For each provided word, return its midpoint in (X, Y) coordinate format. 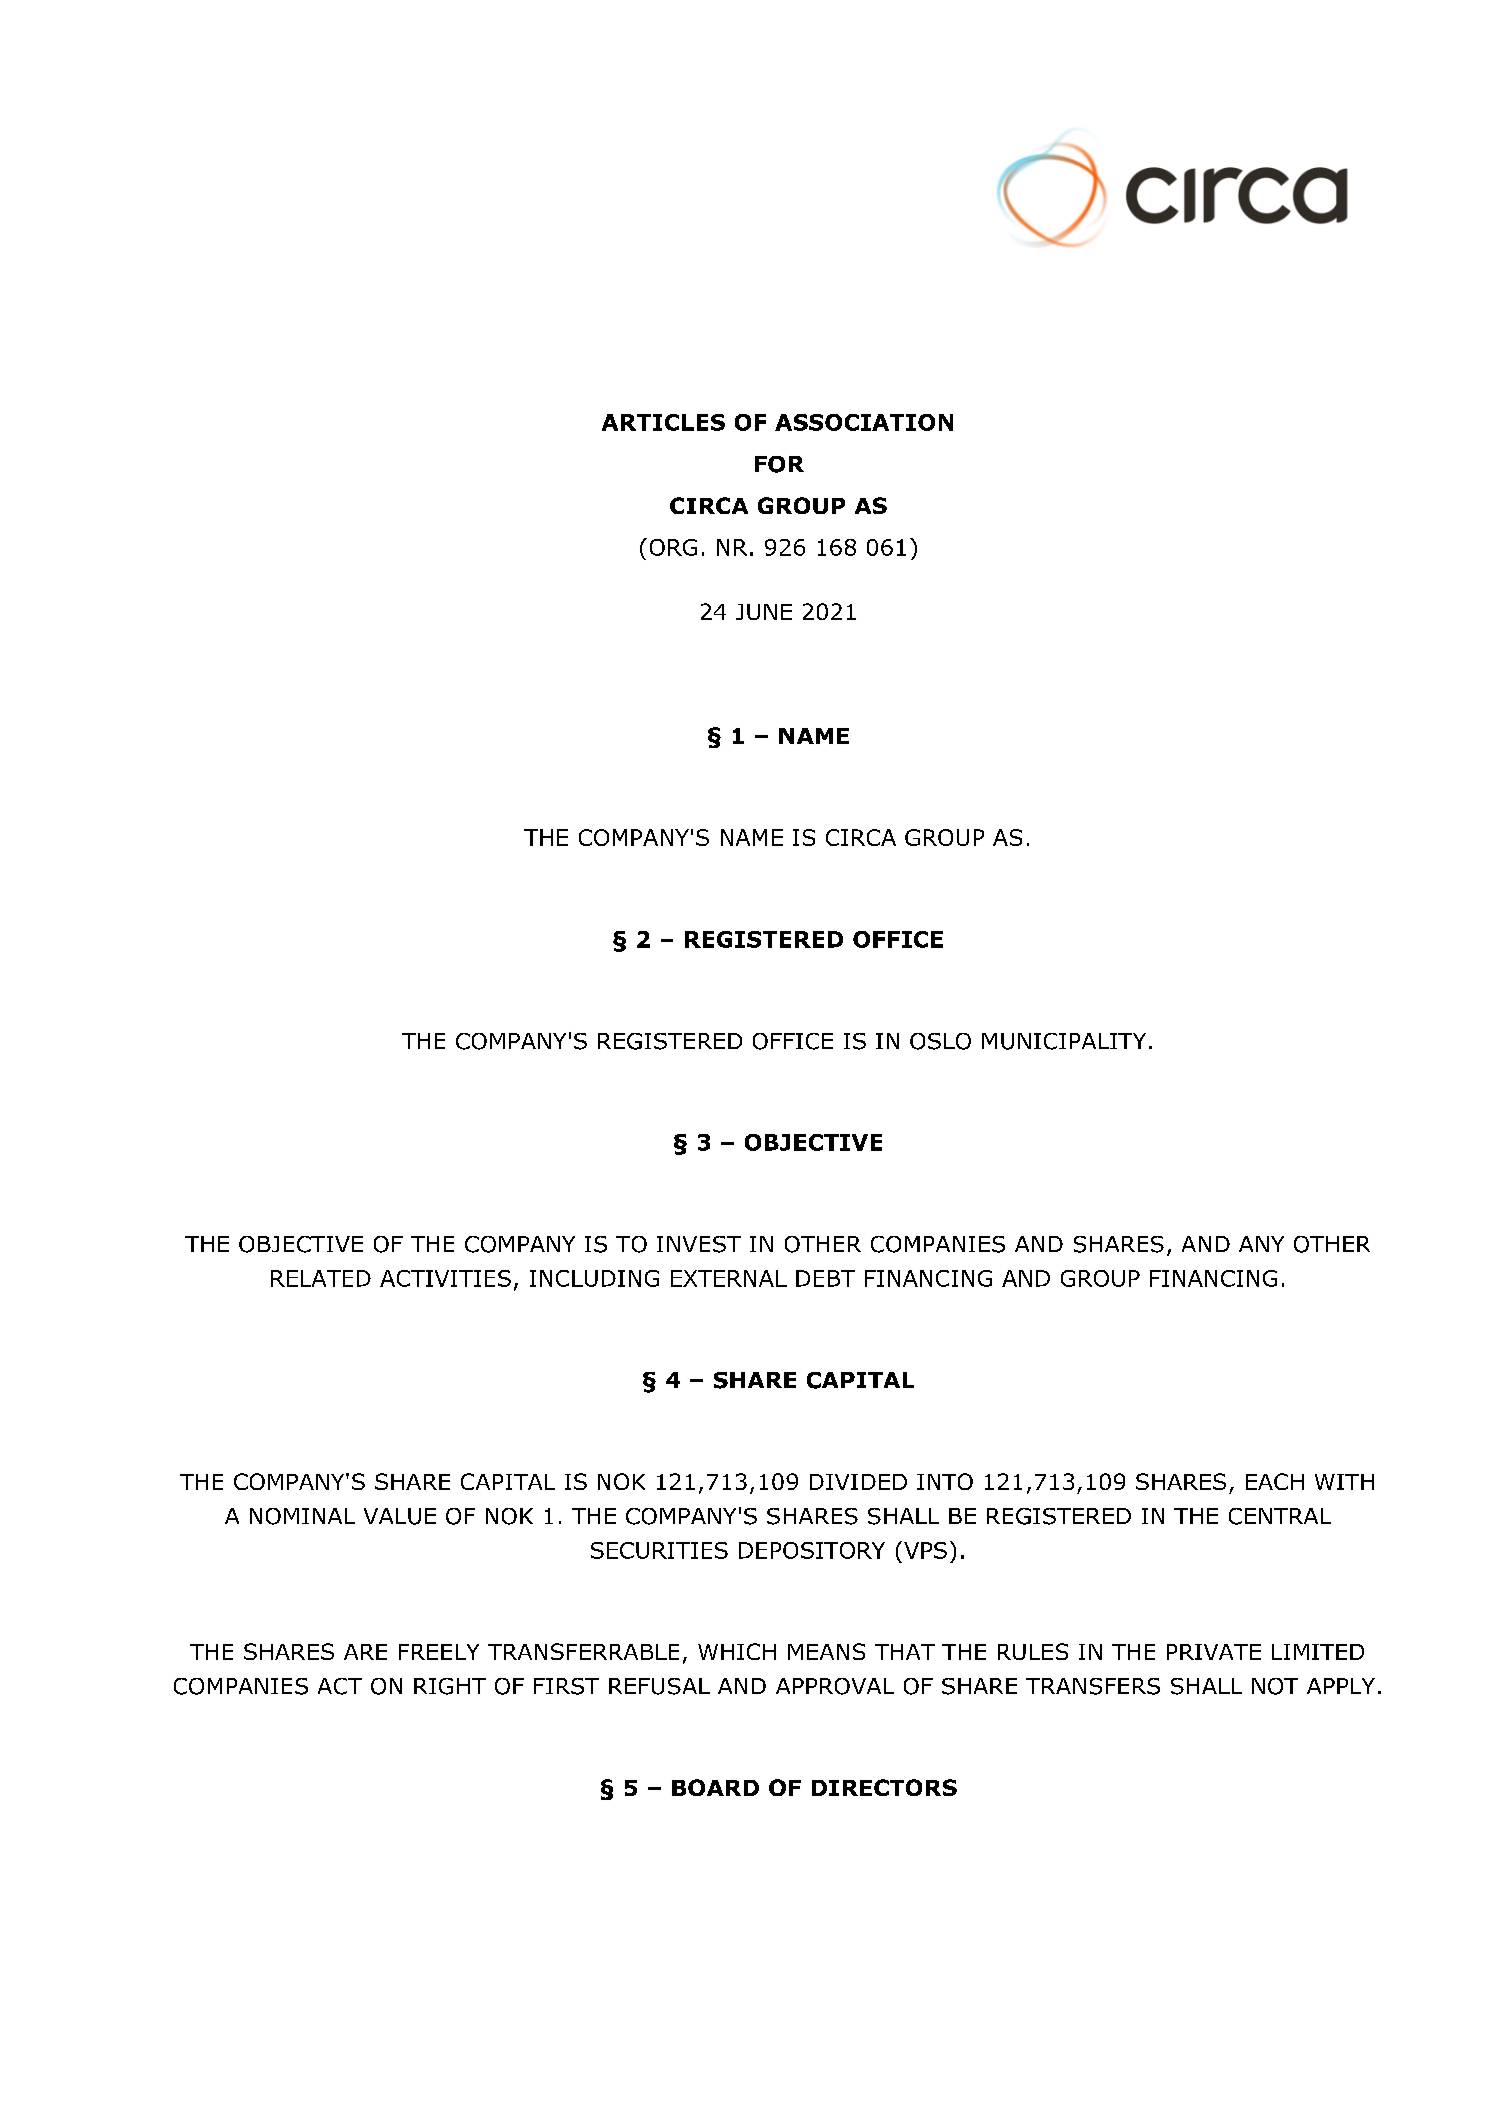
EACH (1275, 1481)
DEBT (825, 1278)
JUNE (764, 612)
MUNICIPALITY (1064, 1041)
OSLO (940, 1041)
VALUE (400, 1516)
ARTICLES (663, 422)
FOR (779, 464)
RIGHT (450, 1686)
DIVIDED (858, 1482)
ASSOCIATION (864, 422)
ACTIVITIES (445, 1278)
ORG (673, 547)
